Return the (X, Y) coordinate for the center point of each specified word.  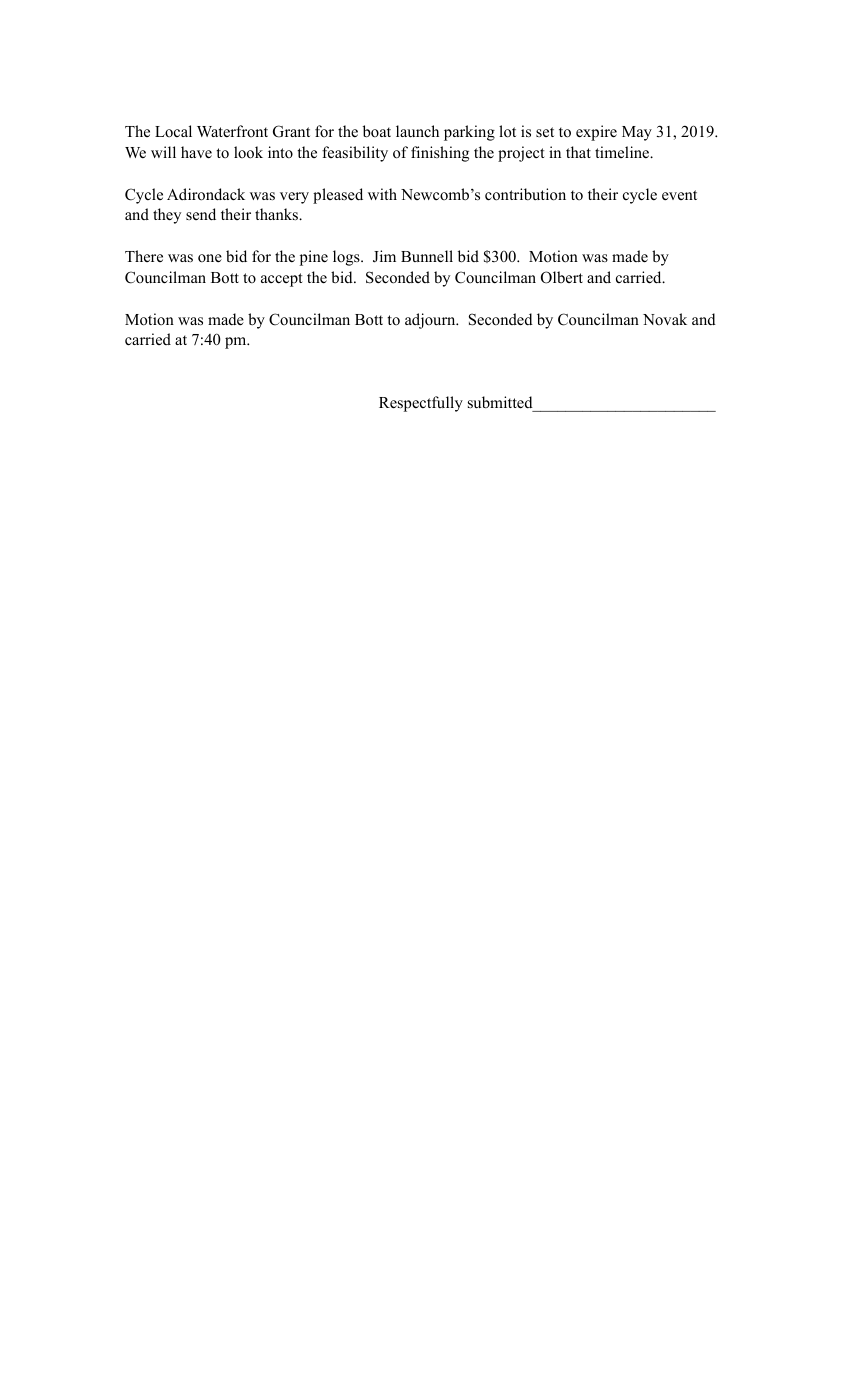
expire (596, 133)
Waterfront (232, 131)
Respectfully (421, 404)
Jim (384, 256)
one (210, 258)
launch (417, 131)
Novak (665, 319)
